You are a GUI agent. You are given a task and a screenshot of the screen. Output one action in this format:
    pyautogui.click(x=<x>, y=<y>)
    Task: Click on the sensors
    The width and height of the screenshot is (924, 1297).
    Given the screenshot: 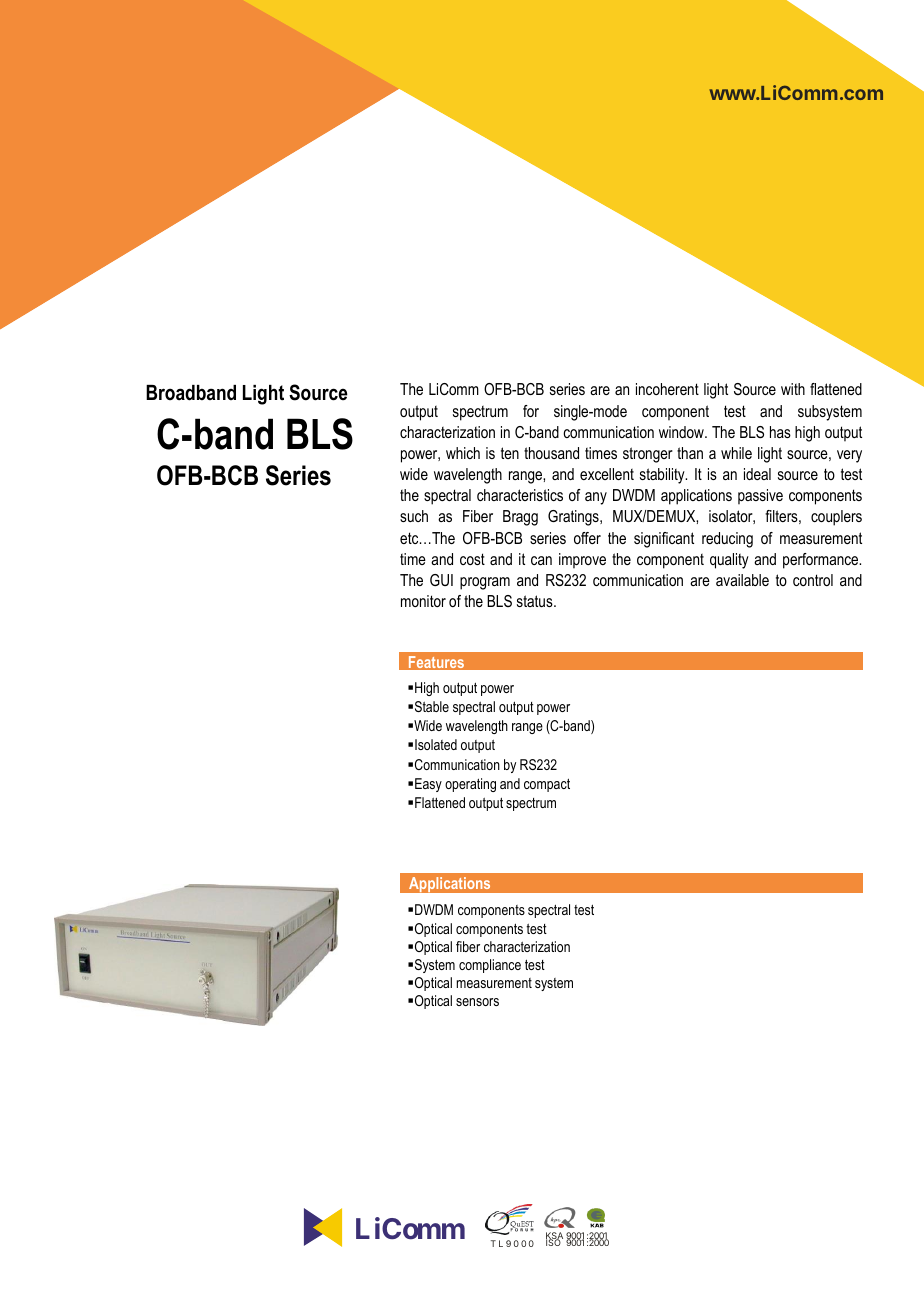 What is the action you would take?
    pyautogui.click(x=477, y=1002)
